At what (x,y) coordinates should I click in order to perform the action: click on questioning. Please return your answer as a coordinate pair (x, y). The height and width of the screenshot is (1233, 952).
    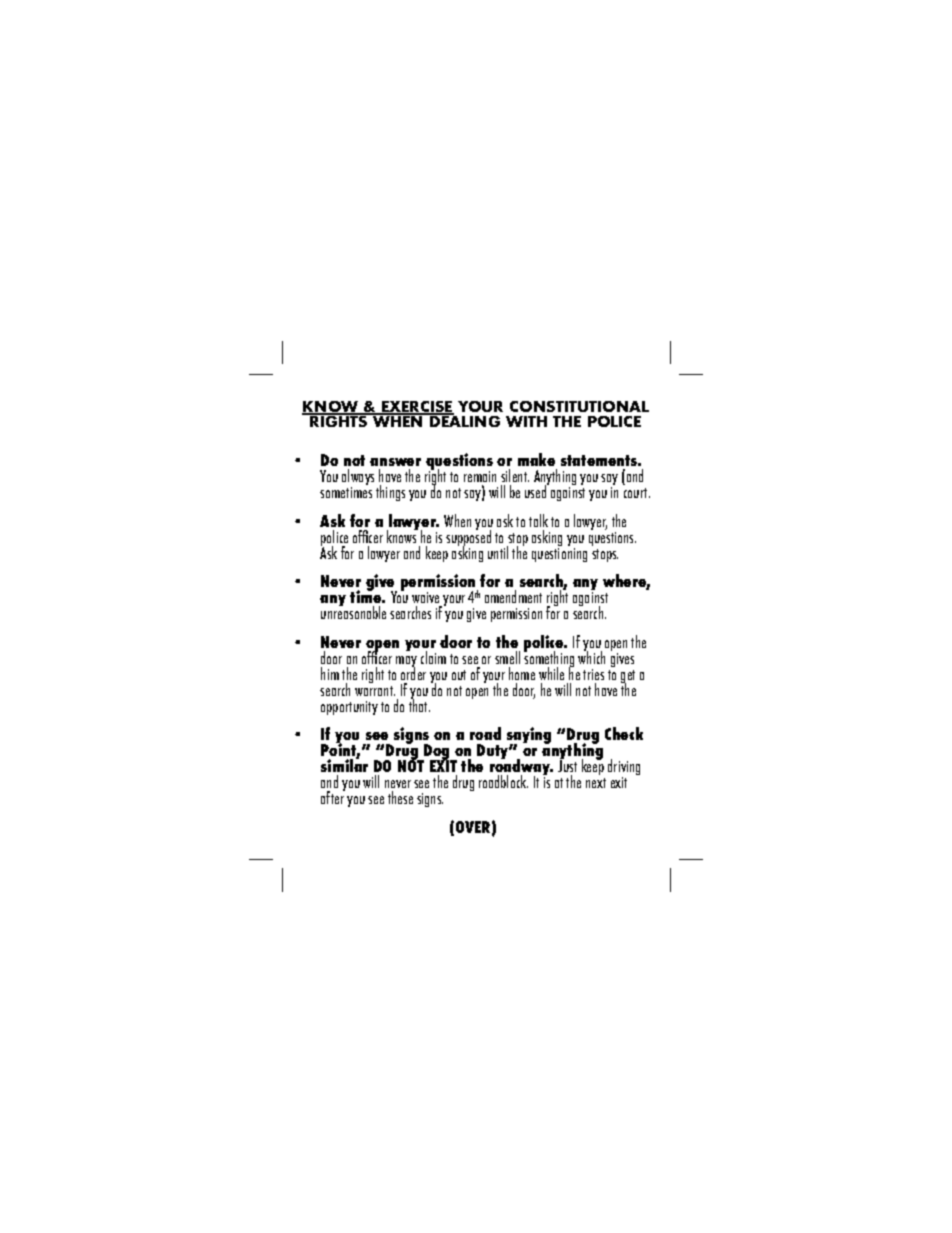
    Looking at the image, I should click on (559, 555).
